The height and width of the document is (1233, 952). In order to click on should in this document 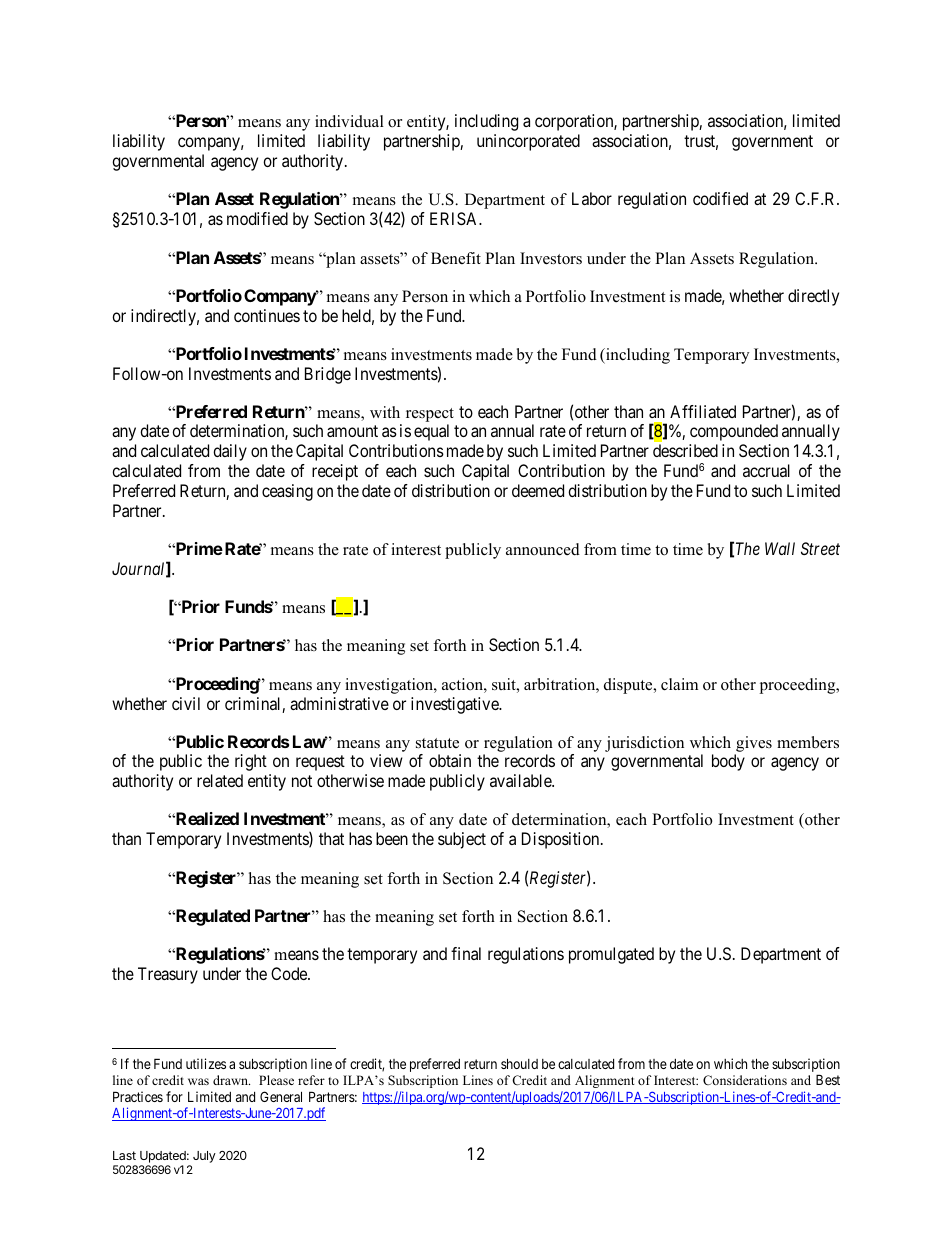, I will do `click(519, 1063)`.
